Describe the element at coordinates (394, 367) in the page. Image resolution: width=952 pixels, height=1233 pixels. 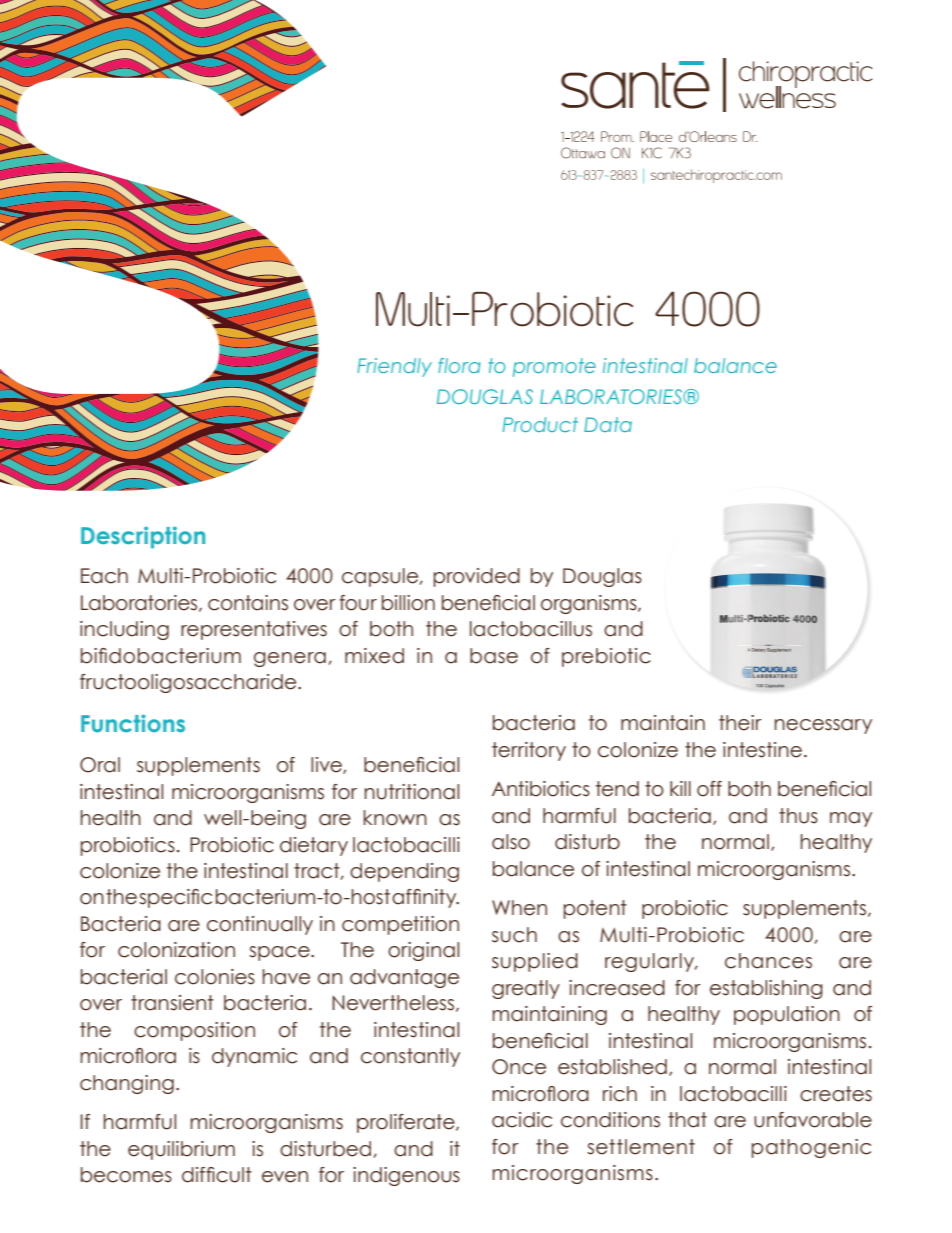
I see `Friendly` at that location.
